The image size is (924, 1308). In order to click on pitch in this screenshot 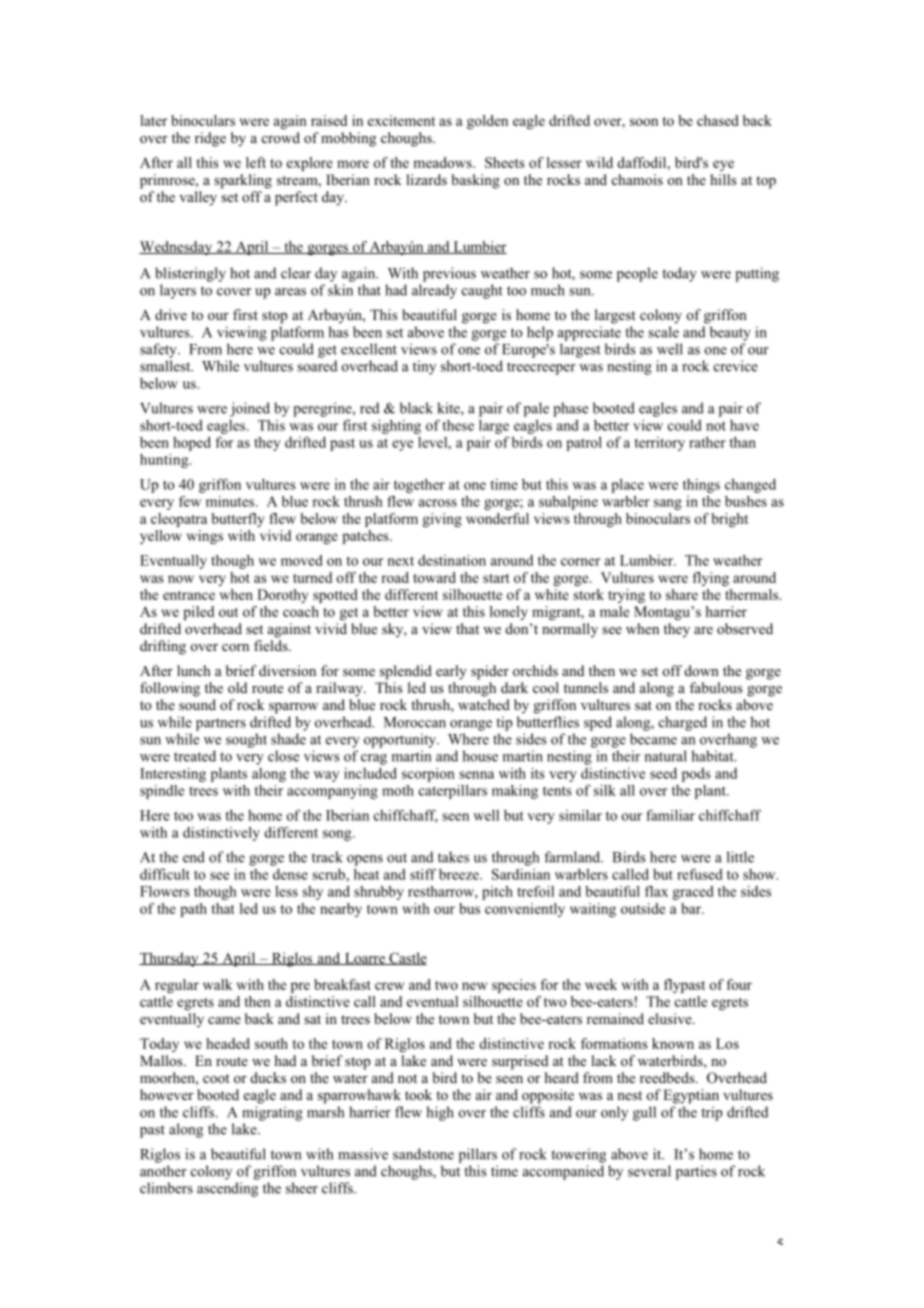, I will do `click(497, 893)`.
